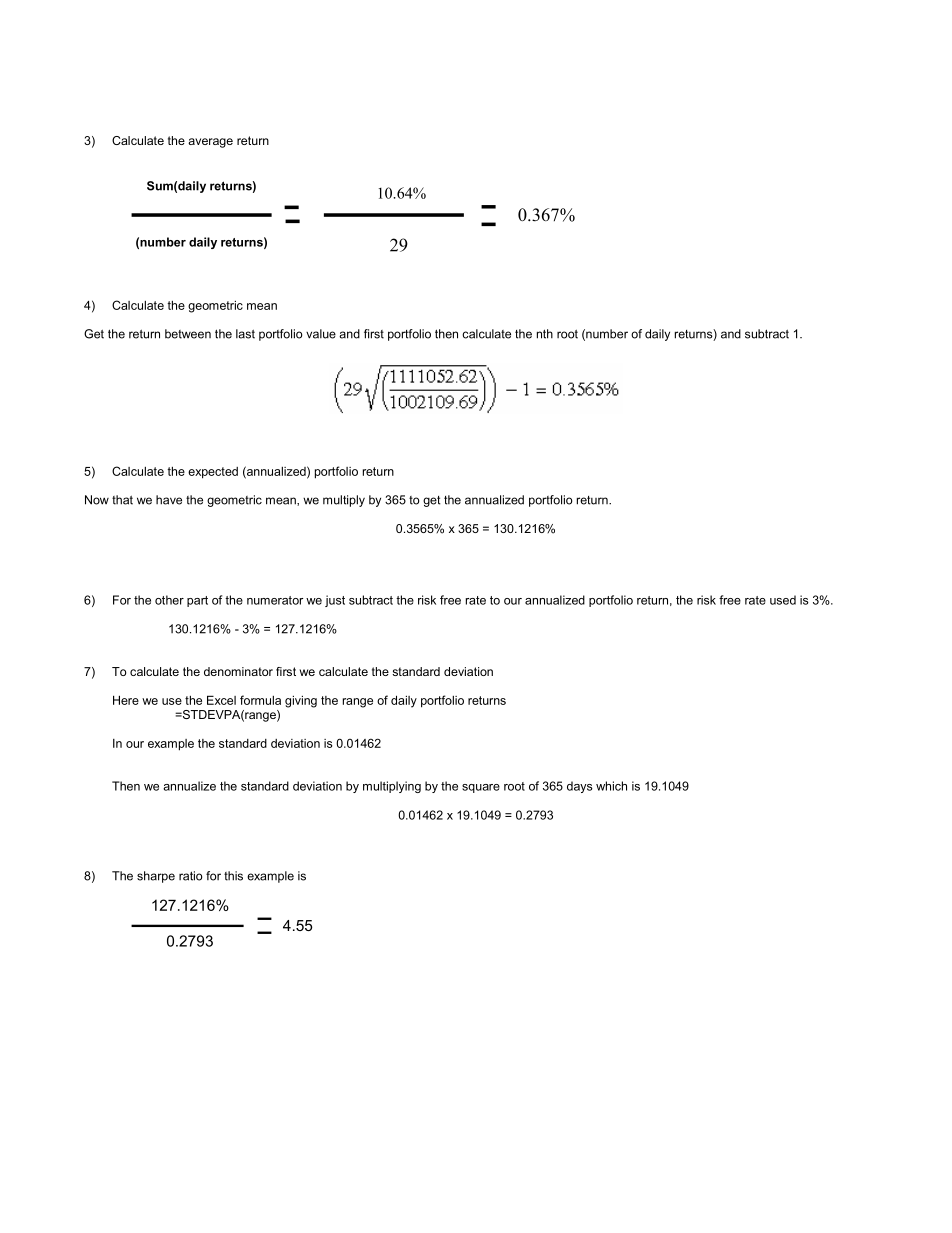 This screenshot has height=1233, width=952. Describe the element at coordinates (545, 334) in the screenshot. I see `nth` at that location.
